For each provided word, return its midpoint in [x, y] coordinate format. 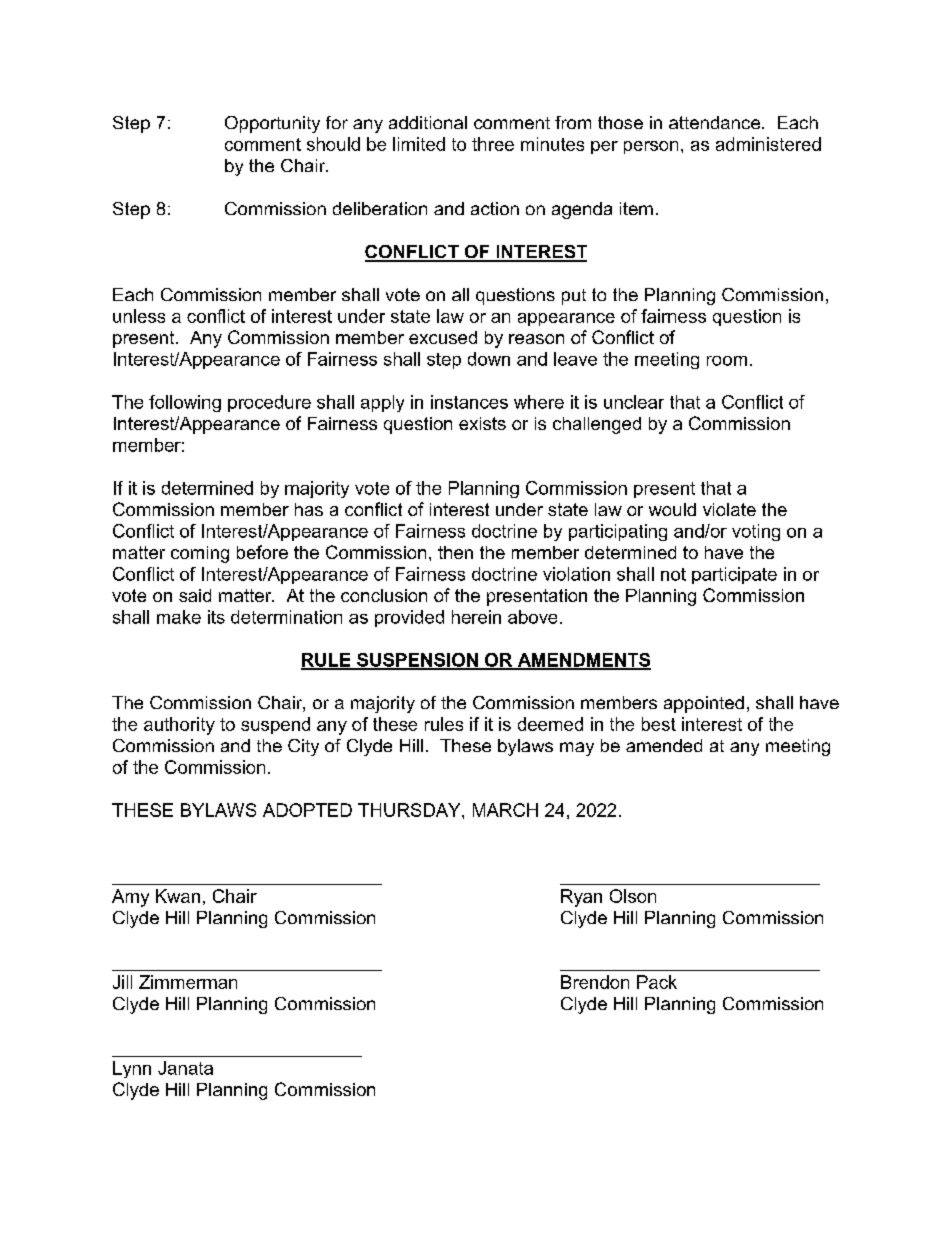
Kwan [178, 896]
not [673, 574]
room [727, 361]
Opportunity [272, 124]
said [195, 595]
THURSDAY [410, 810]
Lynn [132, 1069]
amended [664, 745]
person [651, 147]
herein [476, 617]
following [185, 403]
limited [419, 144]
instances [469, 402]
